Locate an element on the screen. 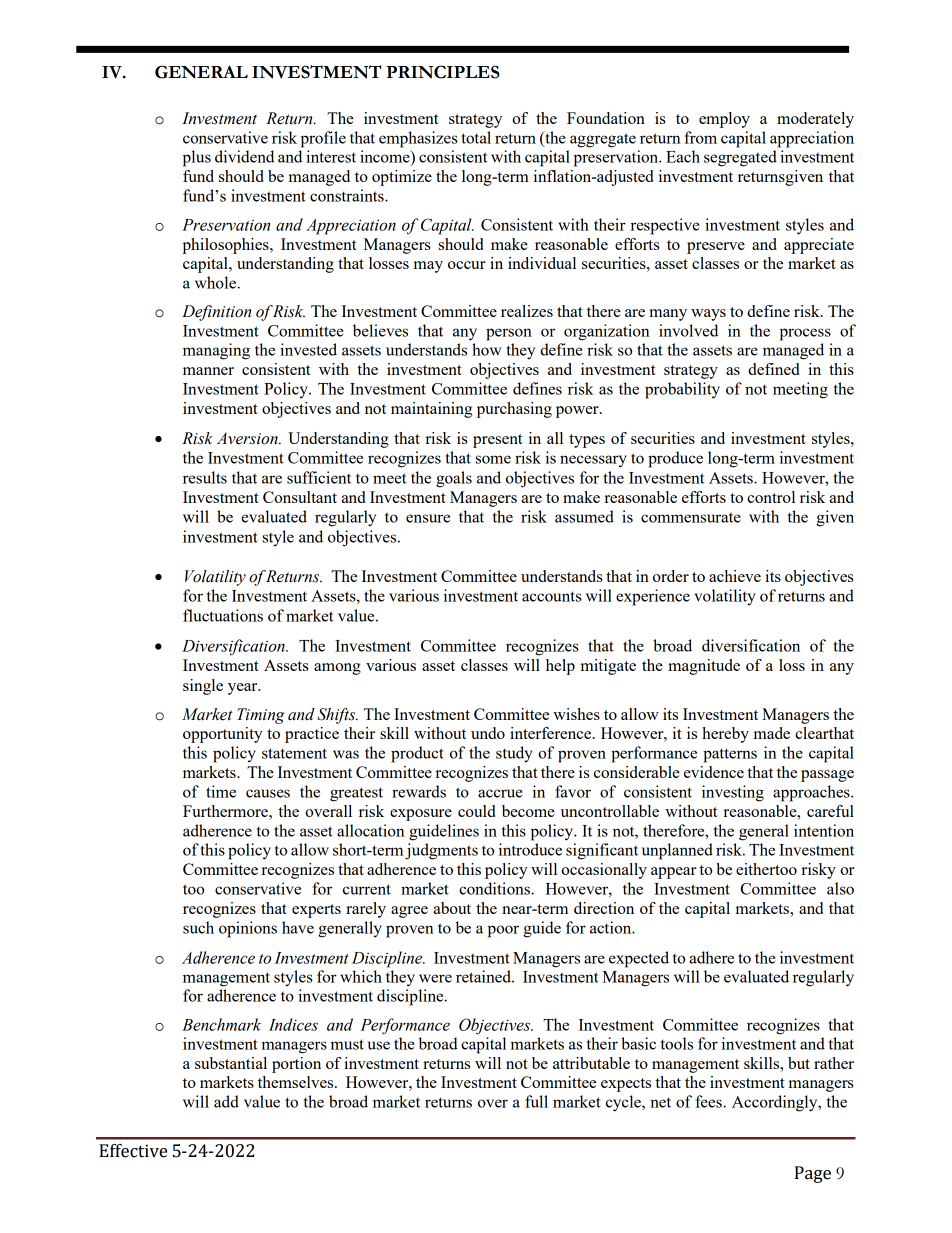  achieve is located at coordinates (735, 576).
